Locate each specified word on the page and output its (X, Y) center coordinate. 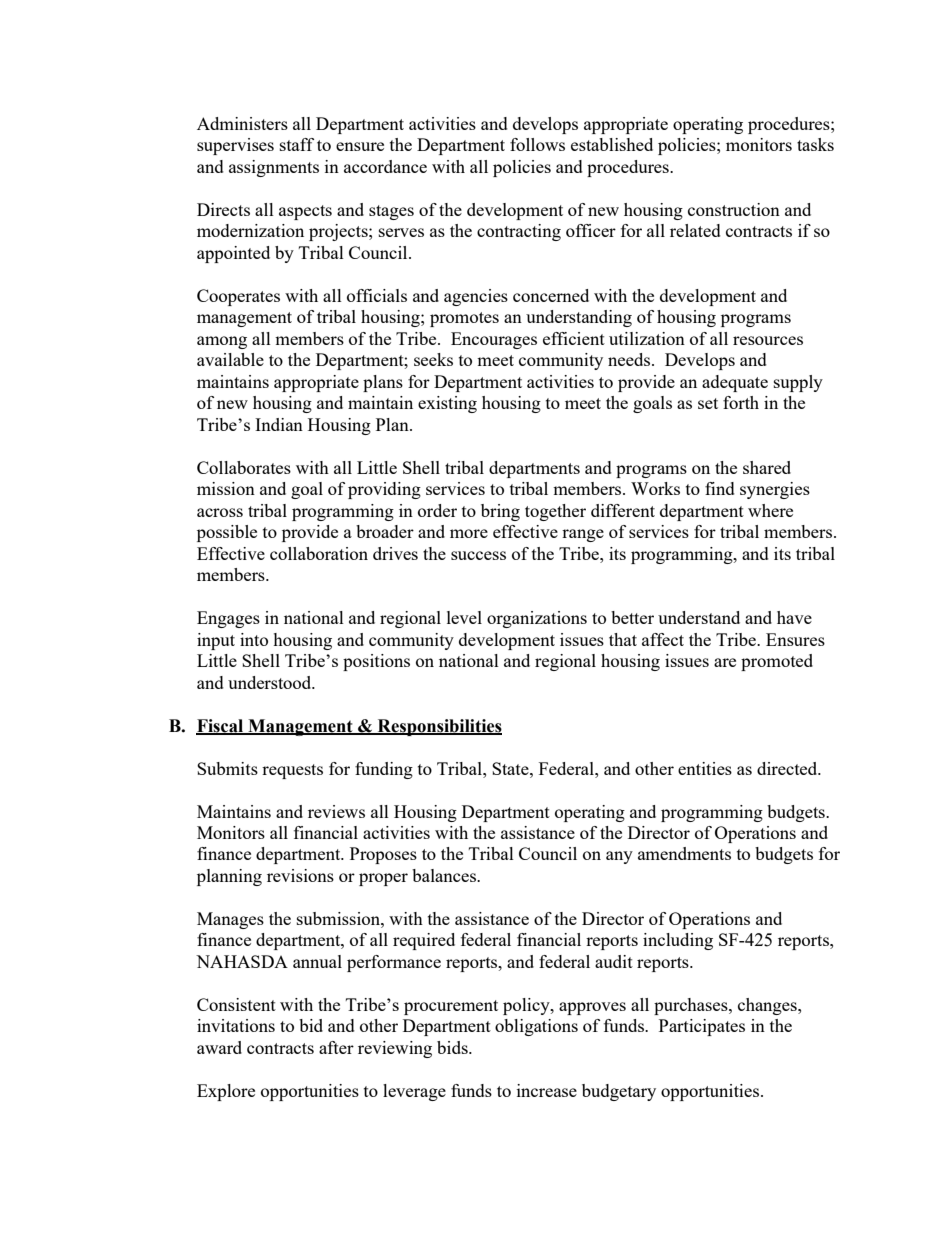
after (336, 1047)
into (254, 639)
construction (734, 209)
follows (537, 144)
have (794, 617)
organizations (537, 619)
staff (297, 144)
